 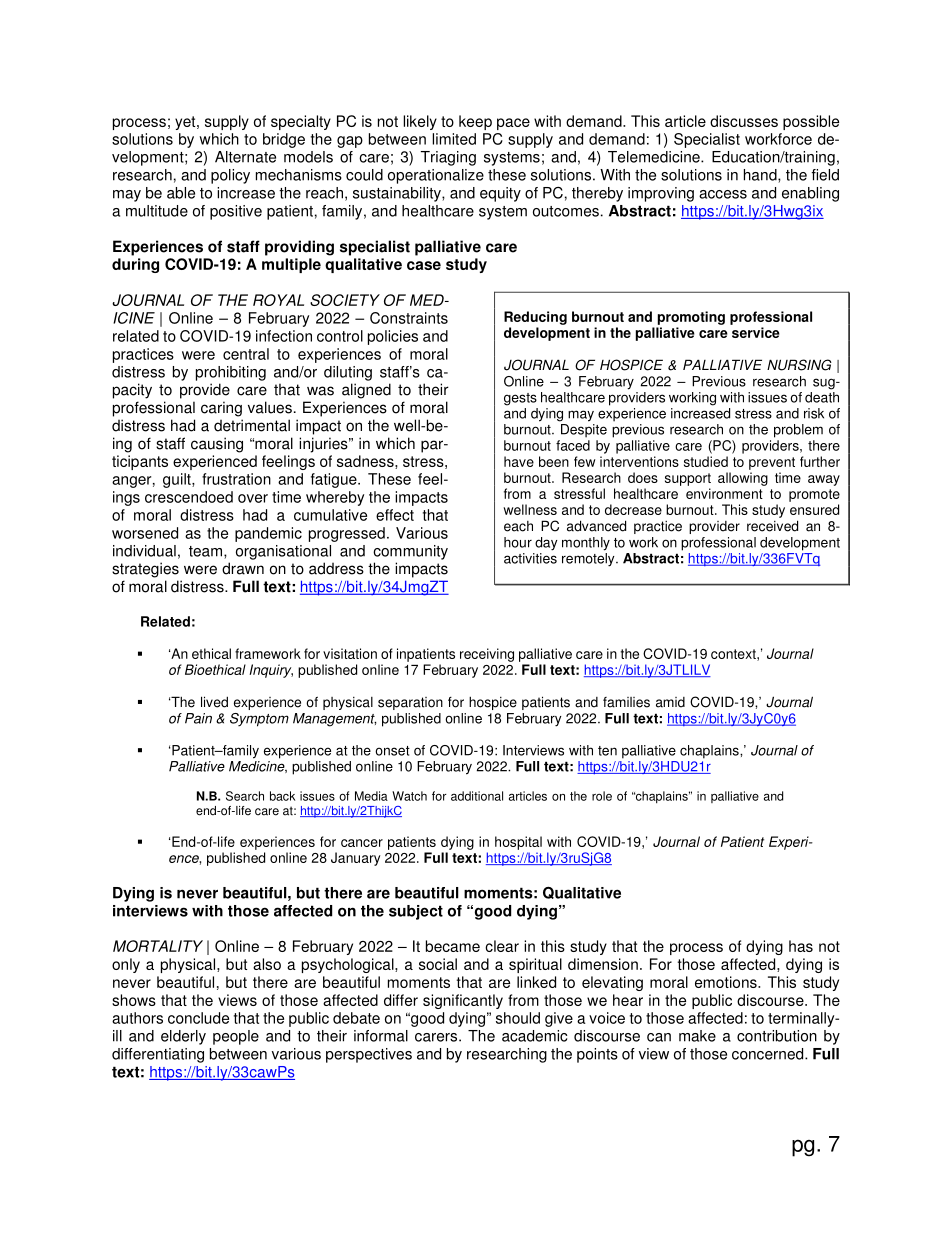 I want to click on drawn, so click(x=243, y=568).
